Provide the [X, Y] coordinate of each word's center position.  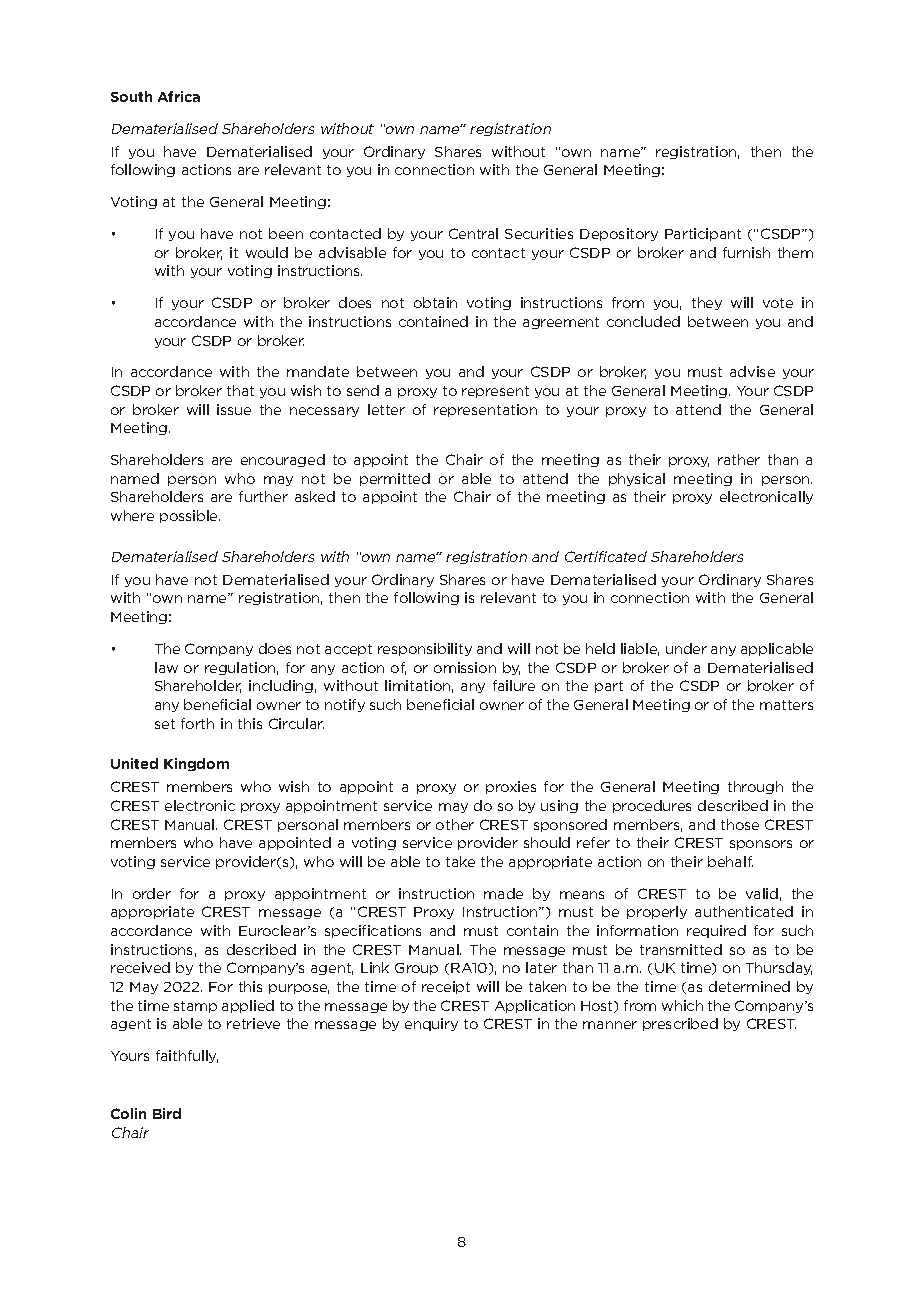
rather [739, 459]
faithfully [187, 1056]
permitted [395, 479]
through [755, 787]
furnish [746, 252]
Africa [179, 96]
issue [234, 409]
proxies [511, 787]
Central [473, 233]
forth [197, 723]
